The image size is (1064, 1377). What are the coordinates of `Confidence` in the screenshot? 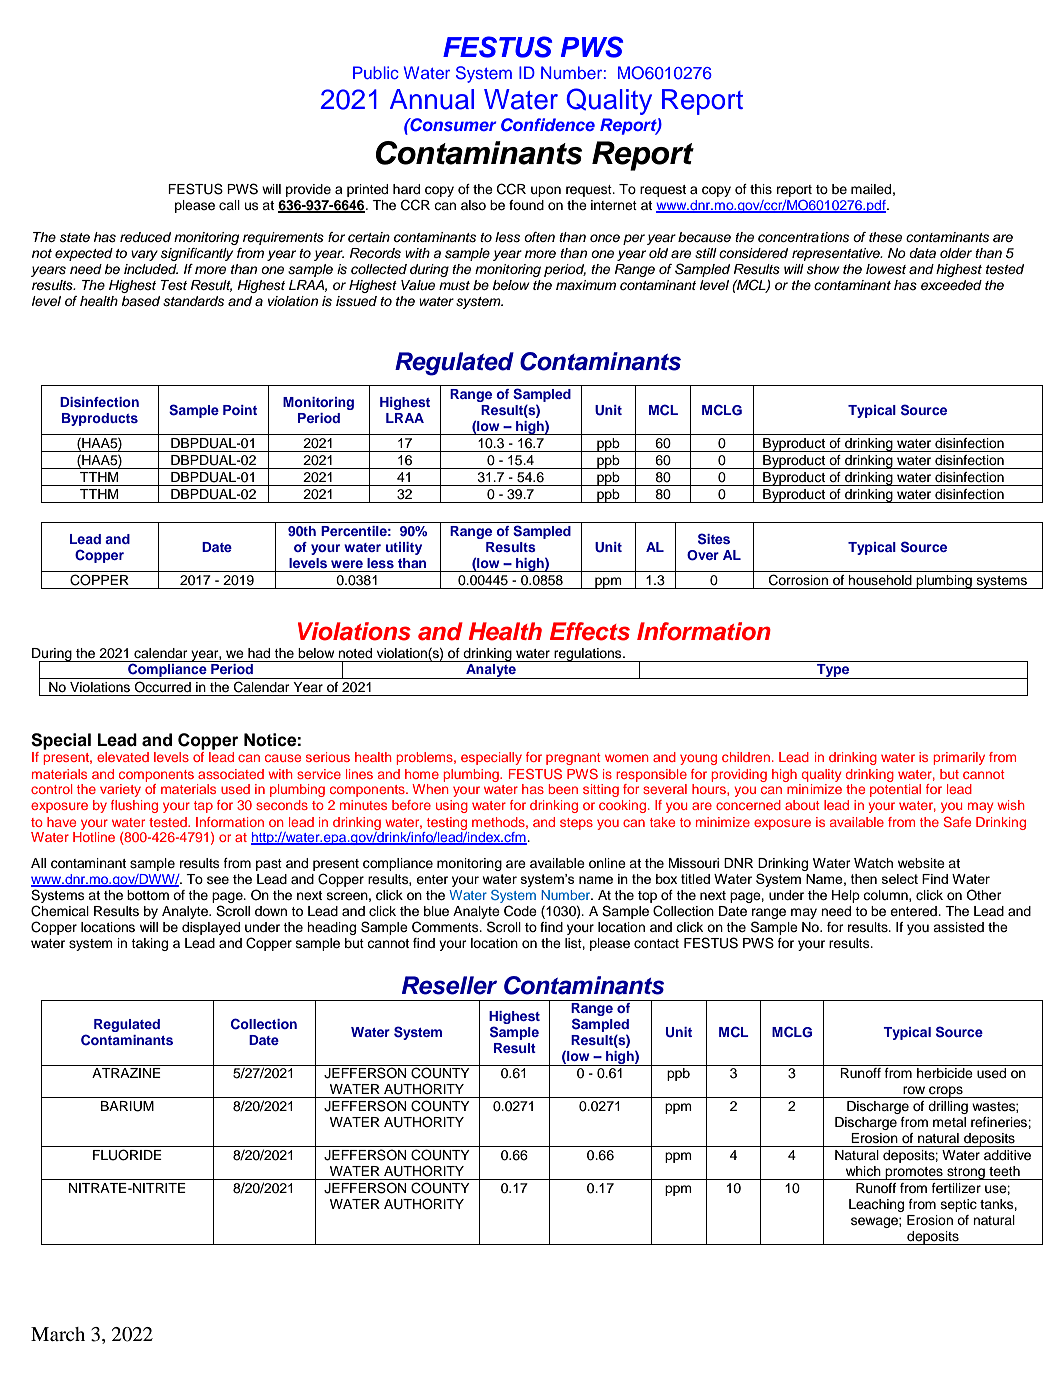 It's located at (548, 125).
